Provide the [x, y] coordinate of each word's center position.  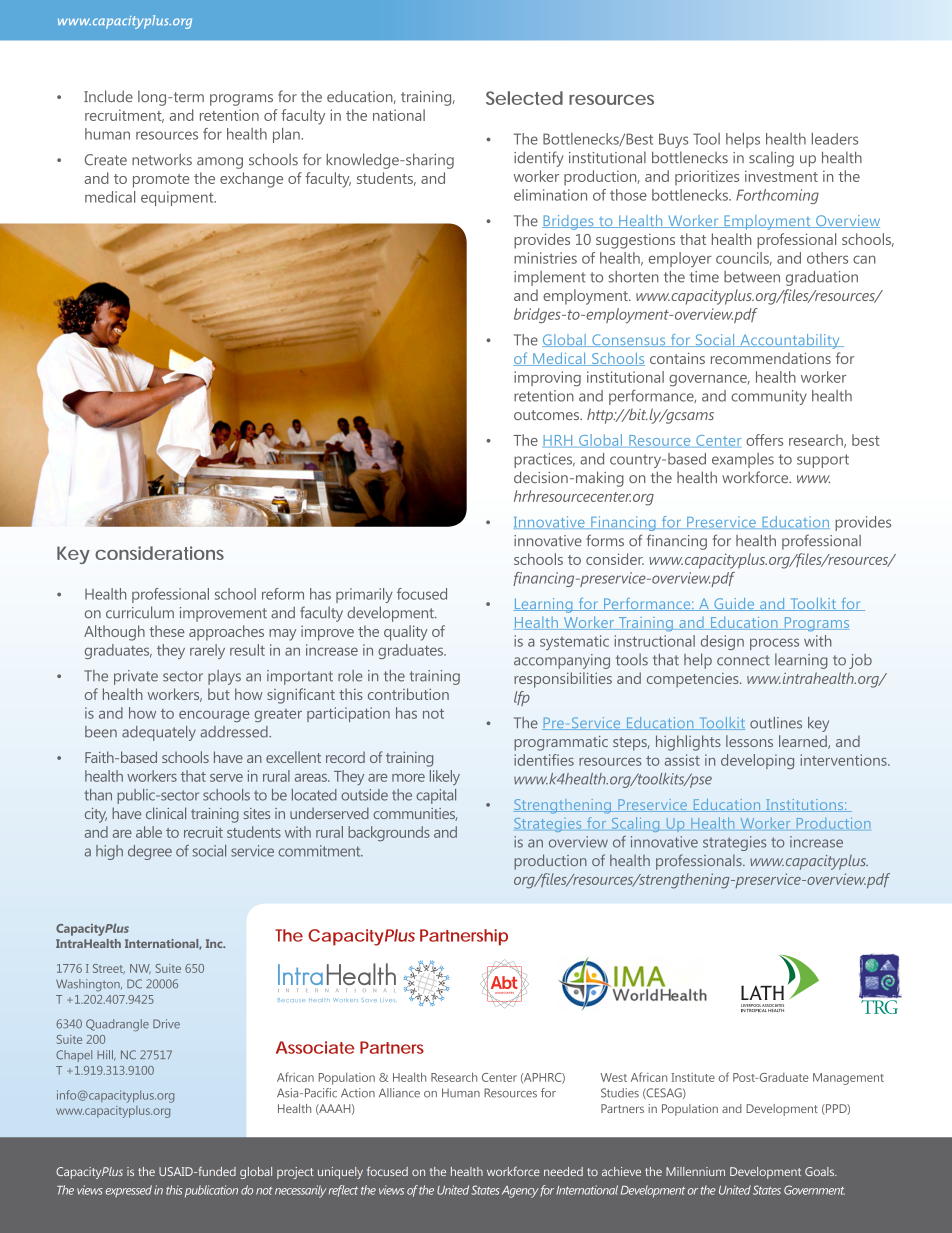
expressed [128, 1191]
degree [150, 852]
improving [547, 379]
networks [162, 160]
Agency [520, 1192]
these [166, 631]
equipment [178, 198]
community [769, 397]
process [774, 644]
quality [406, 633]
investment [781, 176]
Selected [524, 98]
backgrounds [389, 834]
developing [757, 761]
